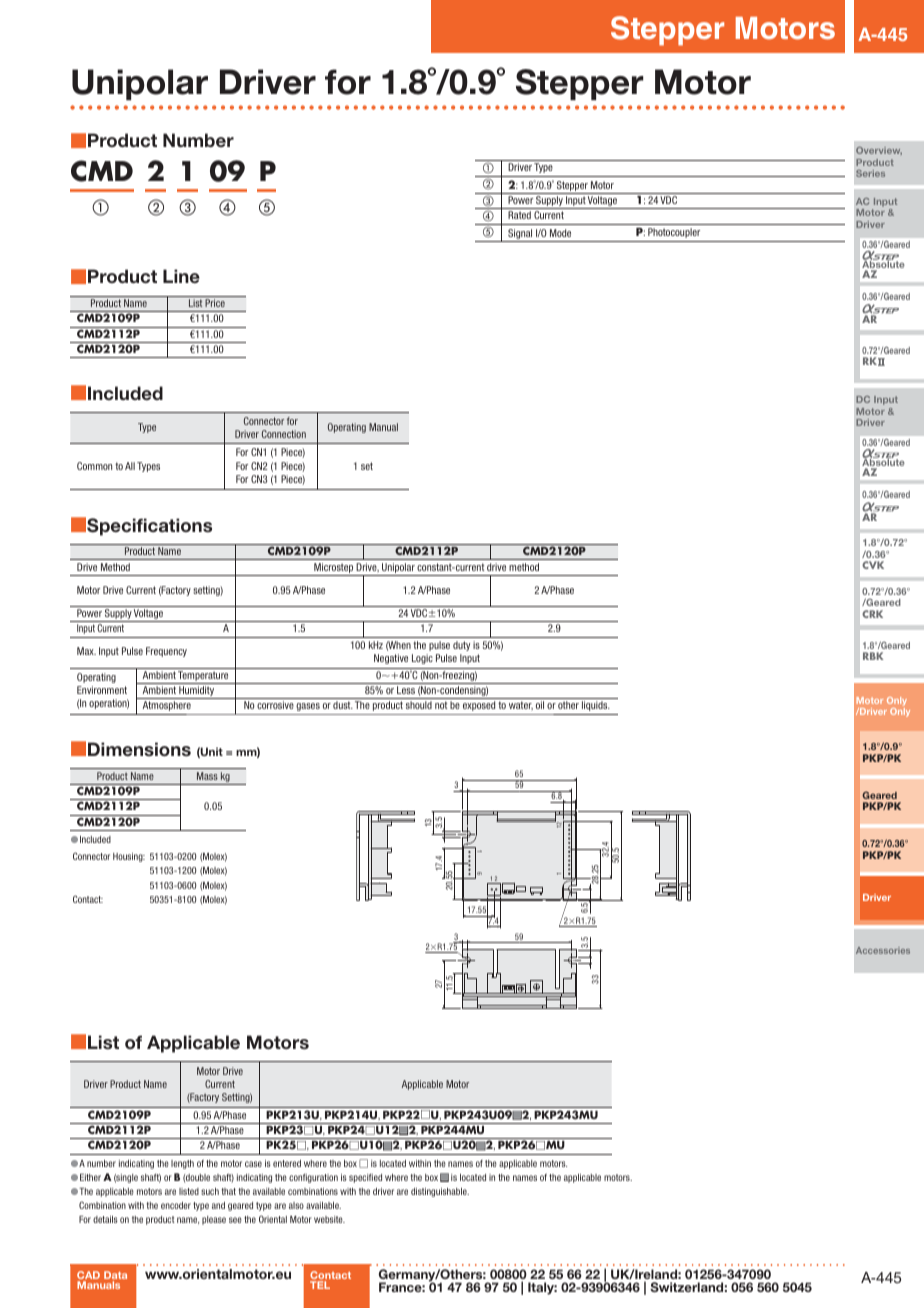  Describe the element at coordinates (181, 276) in the screenshot. I see `Line` at that location.
